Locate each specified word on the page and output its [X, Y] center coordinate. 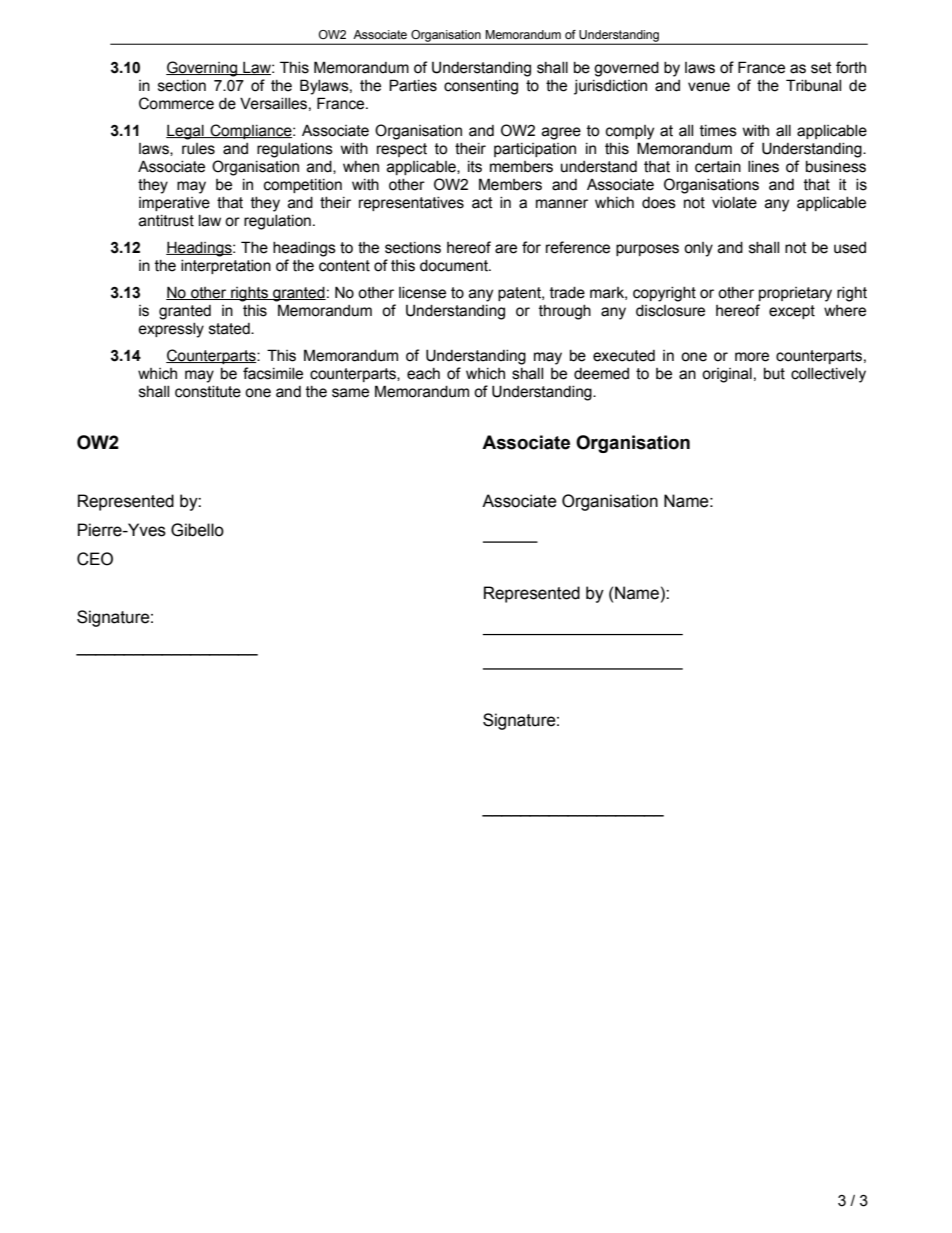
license [422, 293]
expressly [171, 330]
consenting [481, 87]
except [792, 312]
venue [709, 87]
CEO [95, 559]
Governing [203, 69]
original [727, 375]
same [350, 393]
